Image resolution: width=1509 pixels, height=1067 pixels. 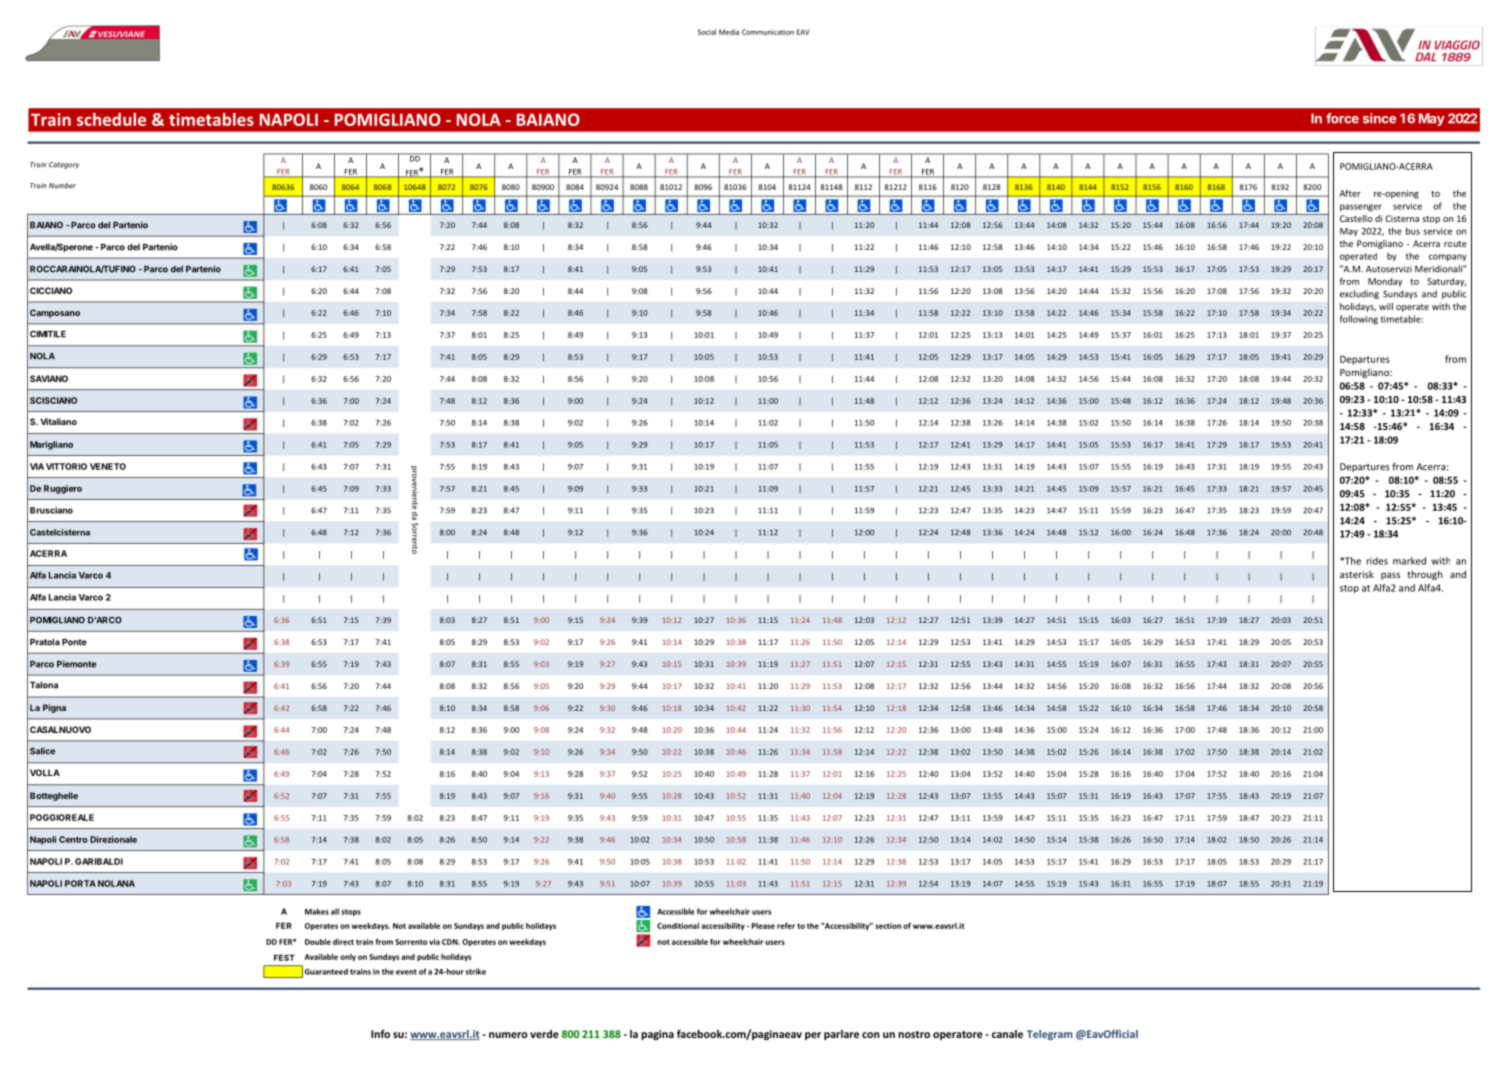 What do you see at coordinates (1359, 320) in the document?
I see `following` at bounding box center [1359, 320].
